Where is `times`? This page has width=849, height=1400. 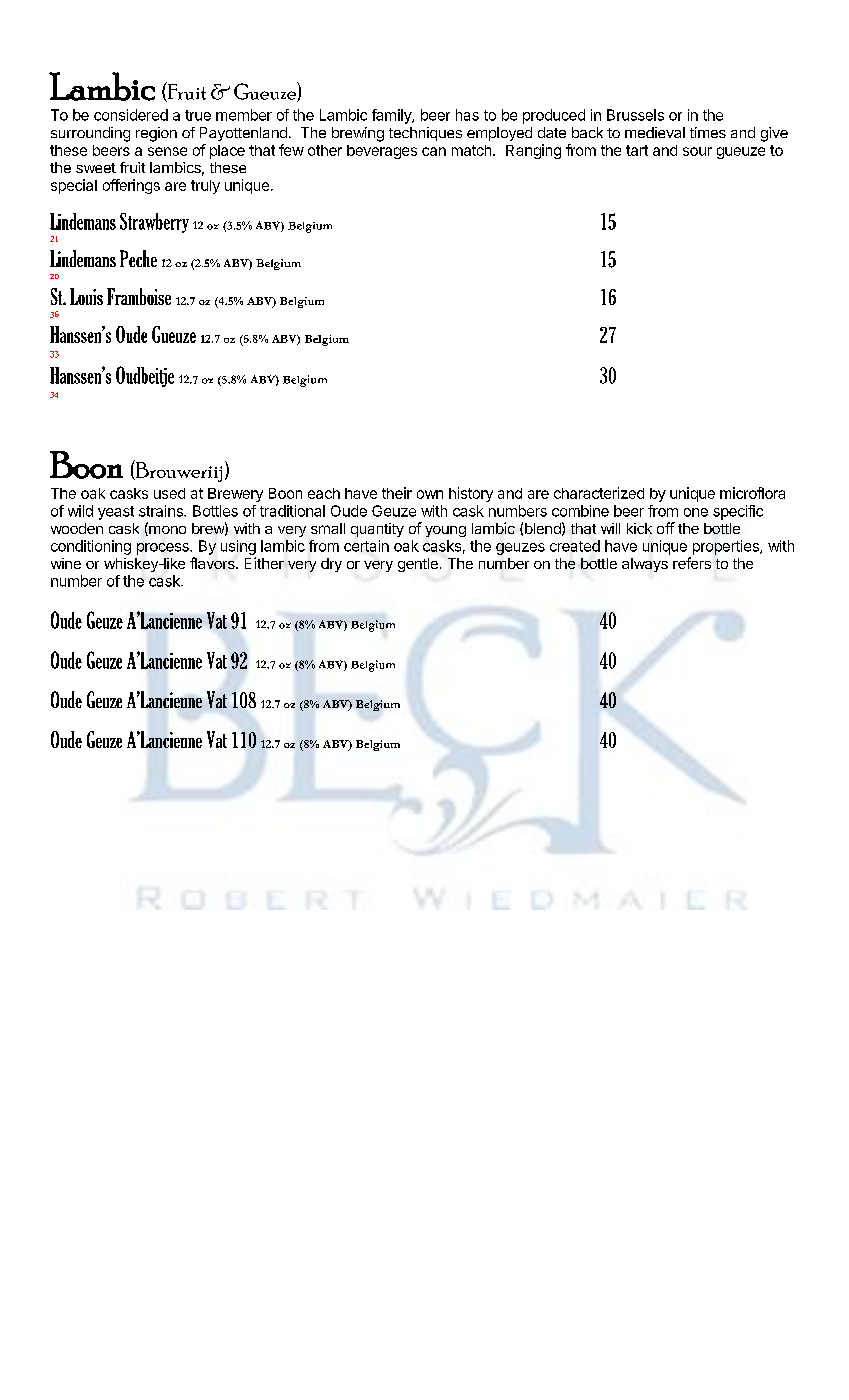 times is located at coordinates (708, 132).
